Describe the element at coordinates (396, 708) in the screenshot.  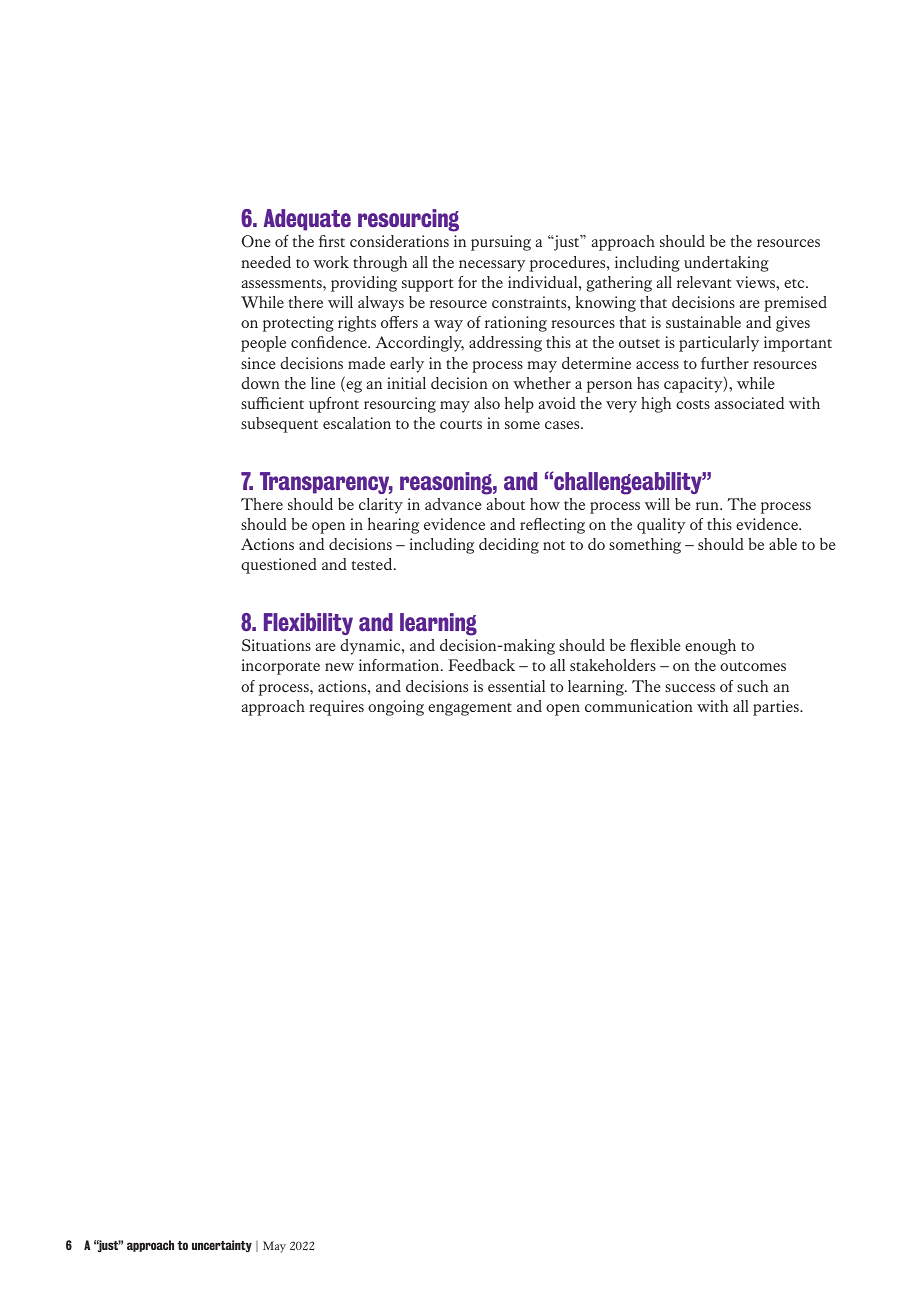
I see `ongoing` at that location.
